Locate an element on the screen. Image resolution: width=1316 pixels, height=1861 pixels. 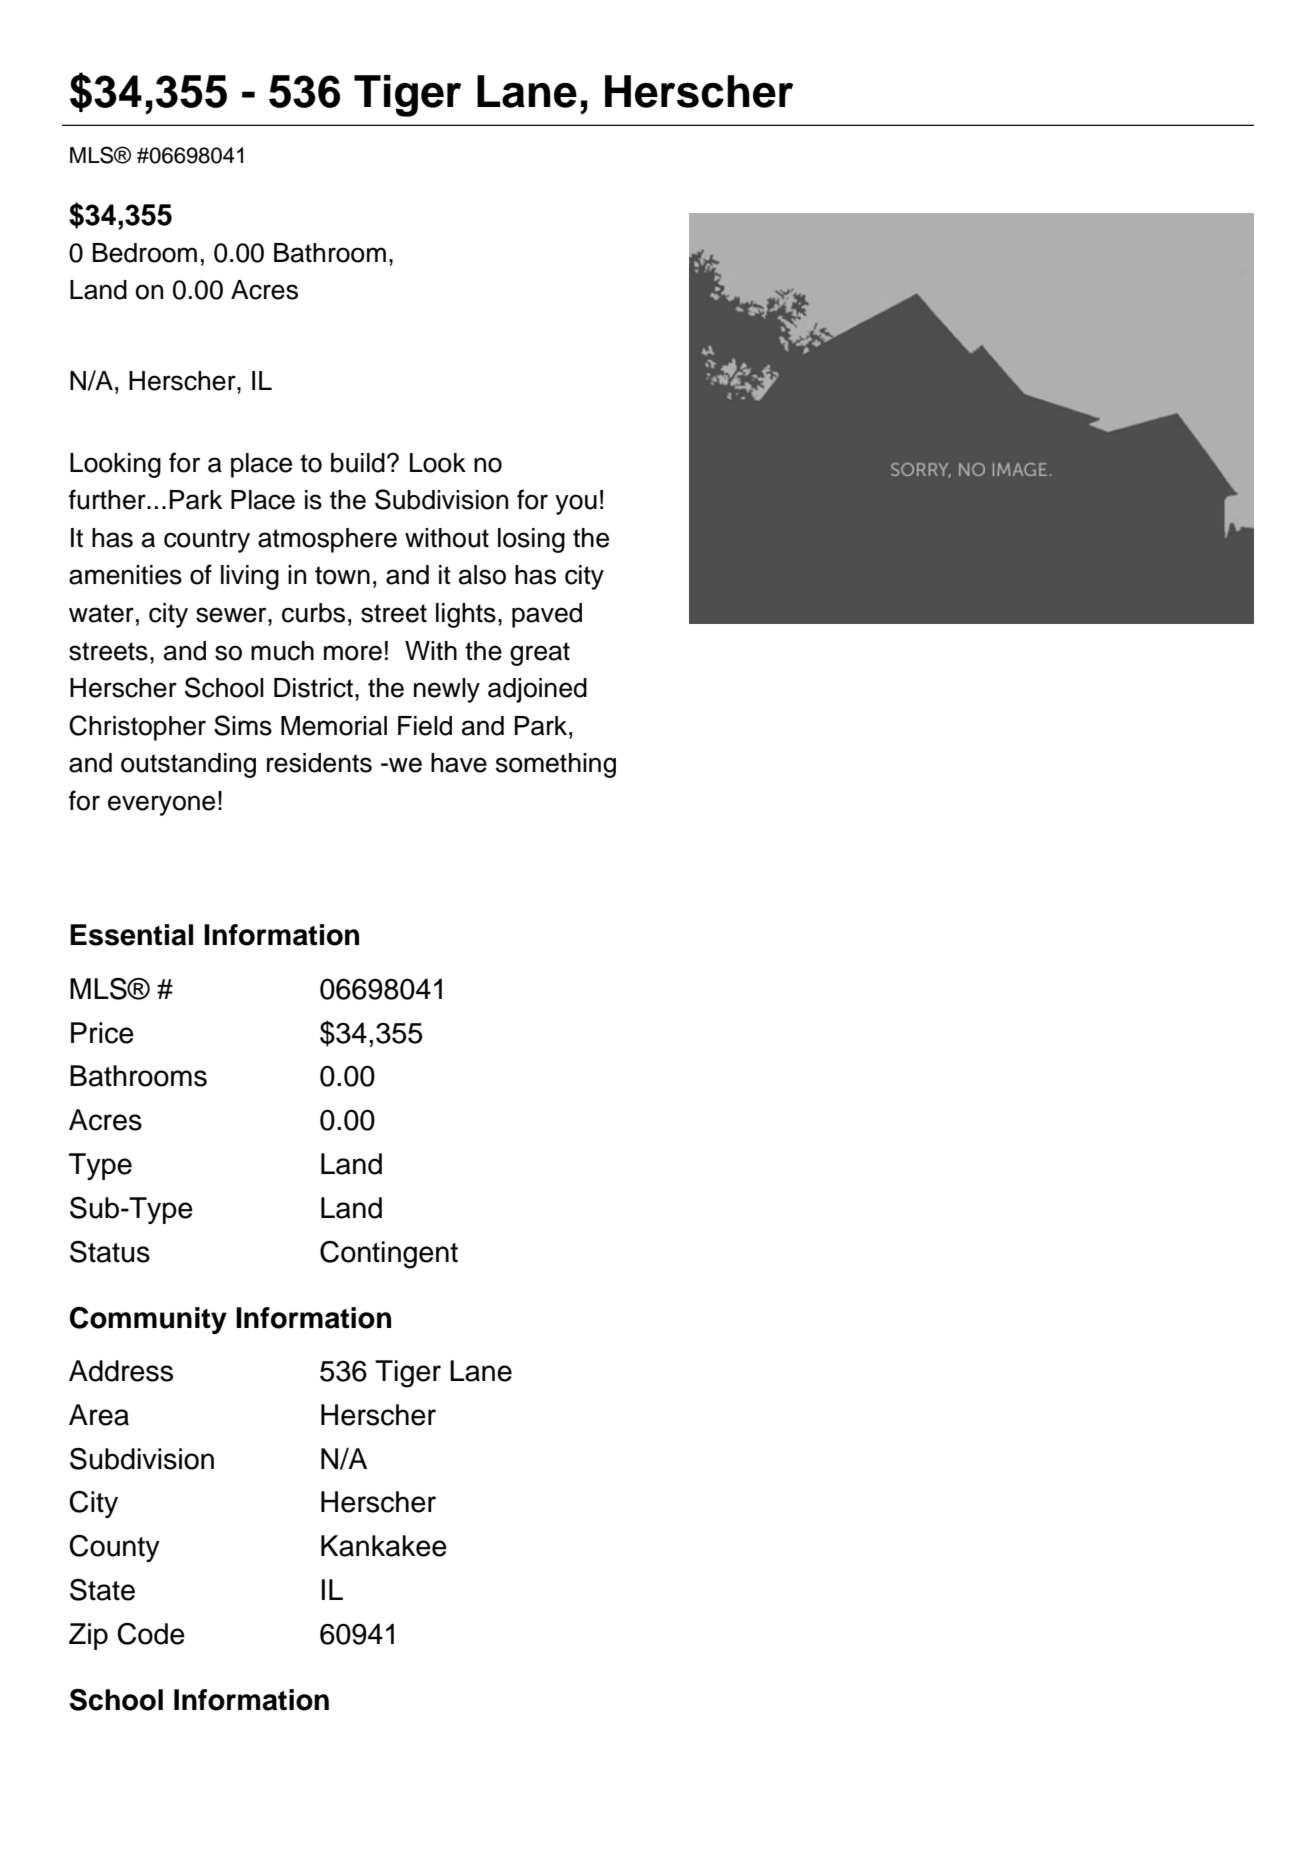
amenities is located at coordinates (125, 575).
